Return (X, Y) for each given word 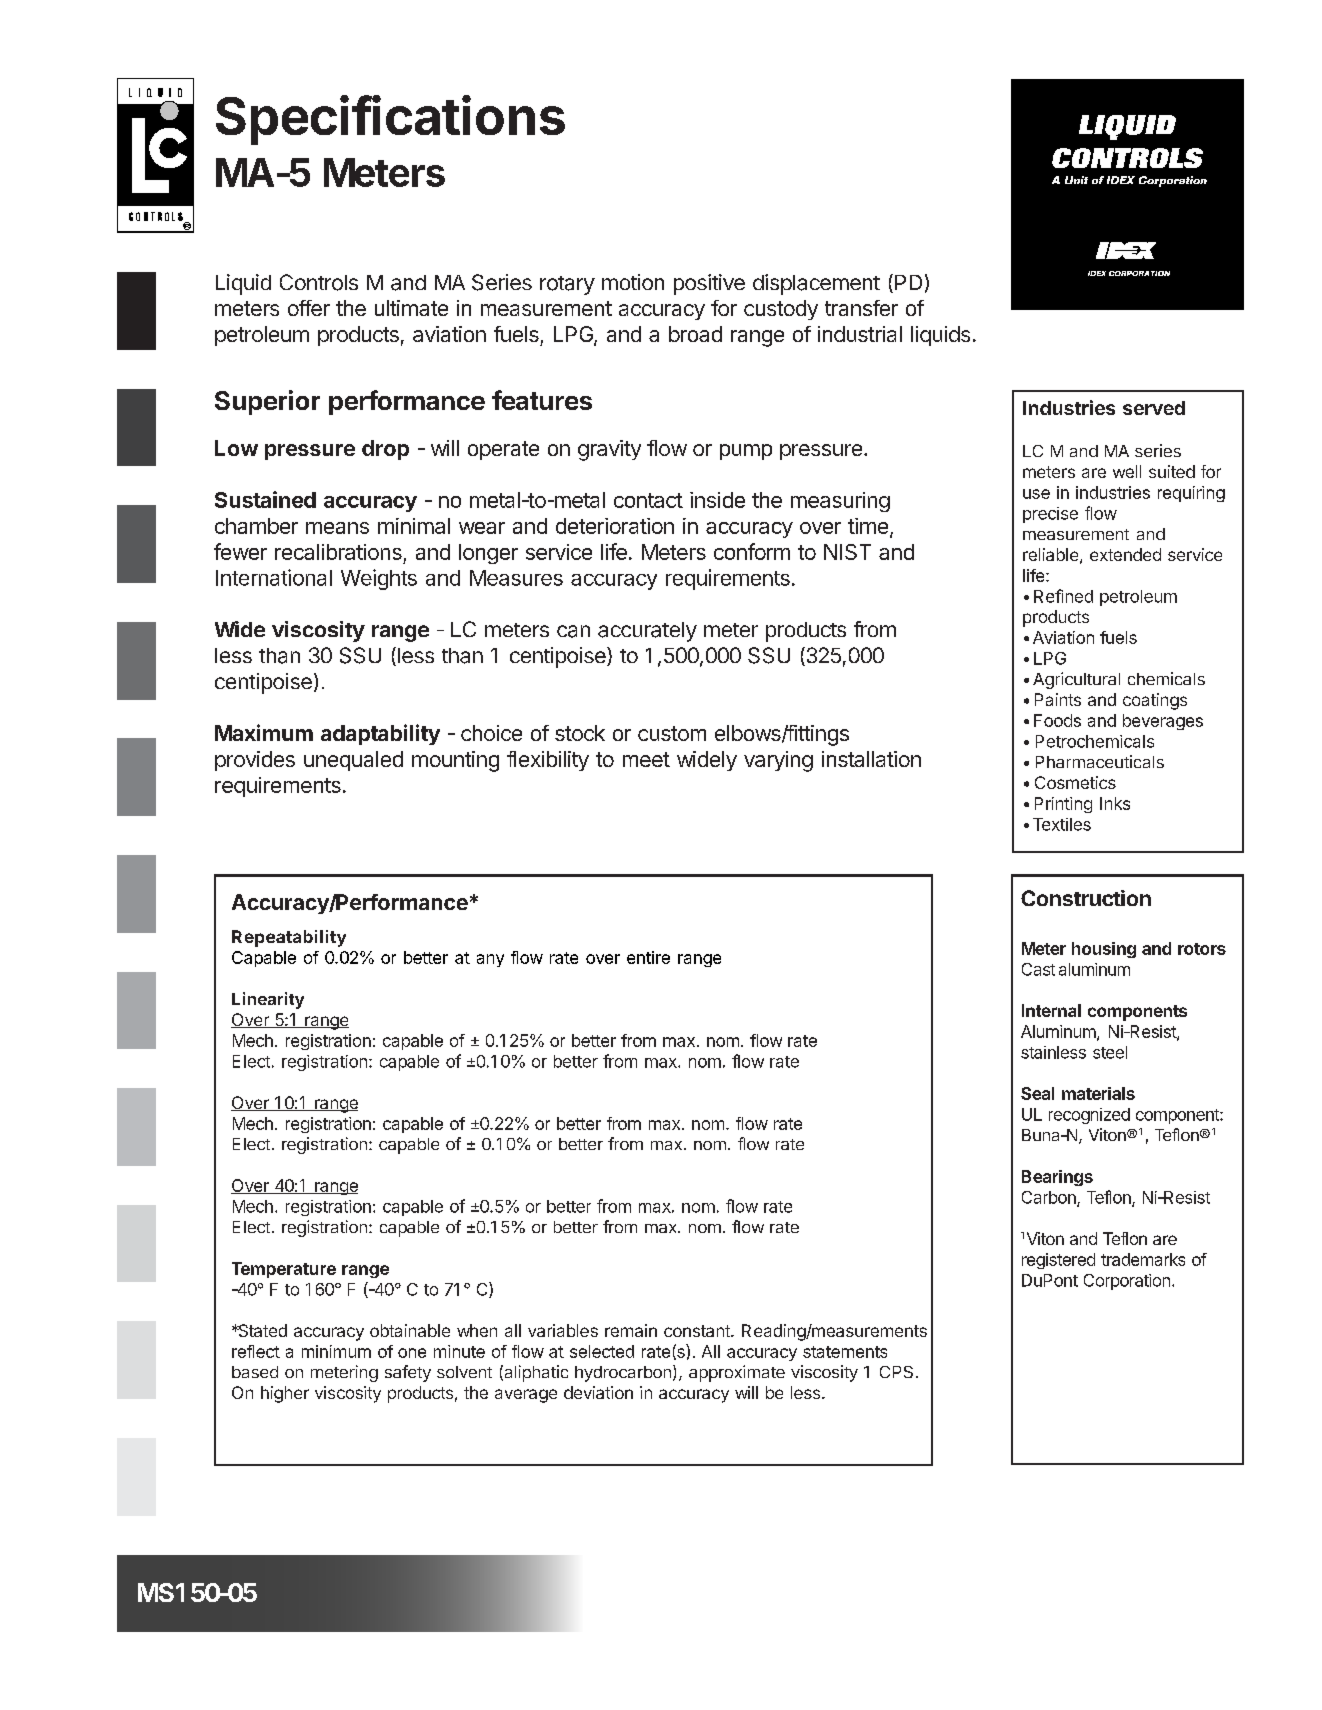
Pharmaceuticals (1100, 761)
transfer (861, 308)
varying (778, 761)
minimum (336, 1351)
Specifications (390, 120)
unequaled (353, 761)
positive (709, 284)
